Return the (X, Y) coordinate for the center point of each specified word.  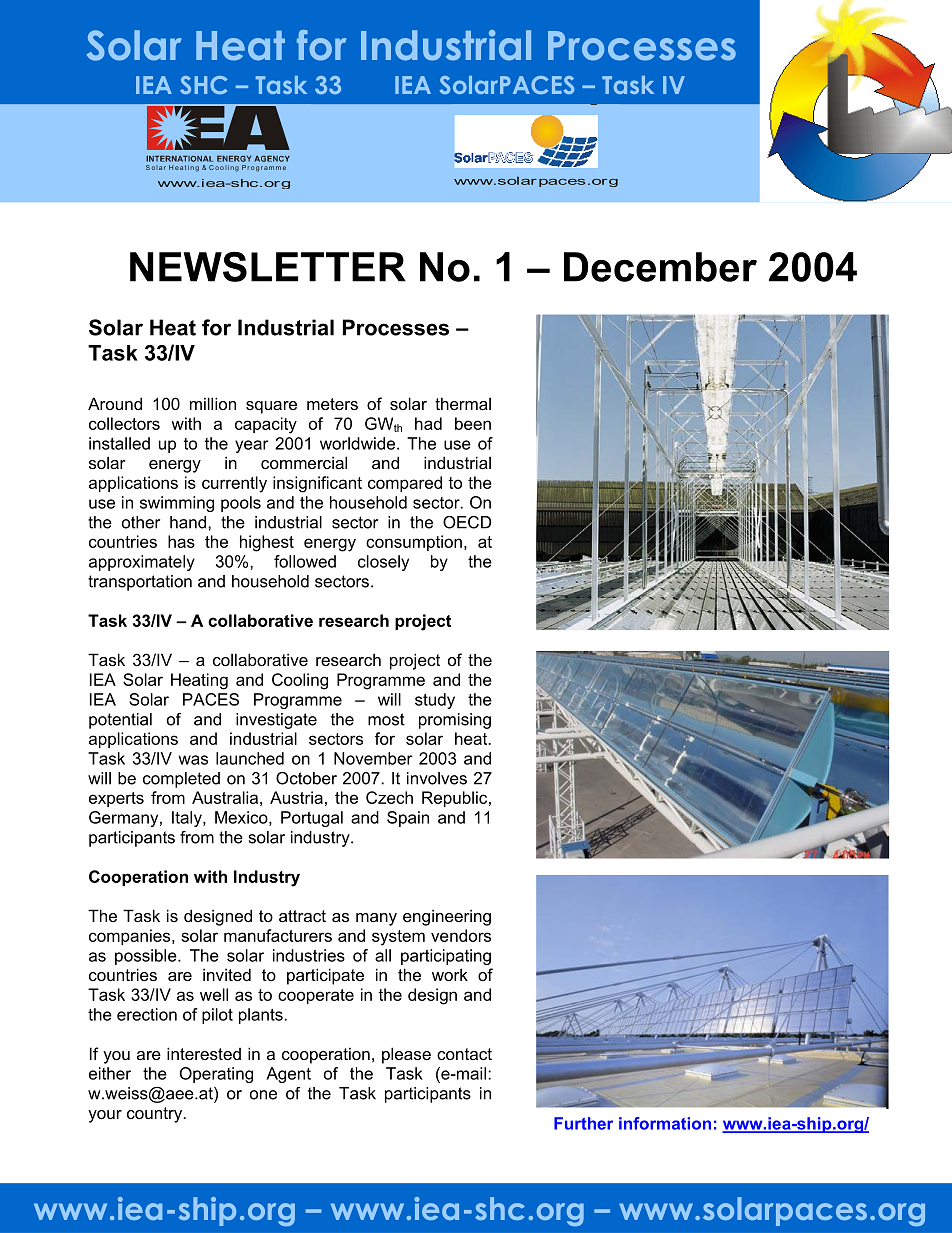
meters (332, 404)
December (660, 267)
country (156, 1115)
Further (583, 1123)
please (406, 1055)
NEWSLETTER (268, 267)
